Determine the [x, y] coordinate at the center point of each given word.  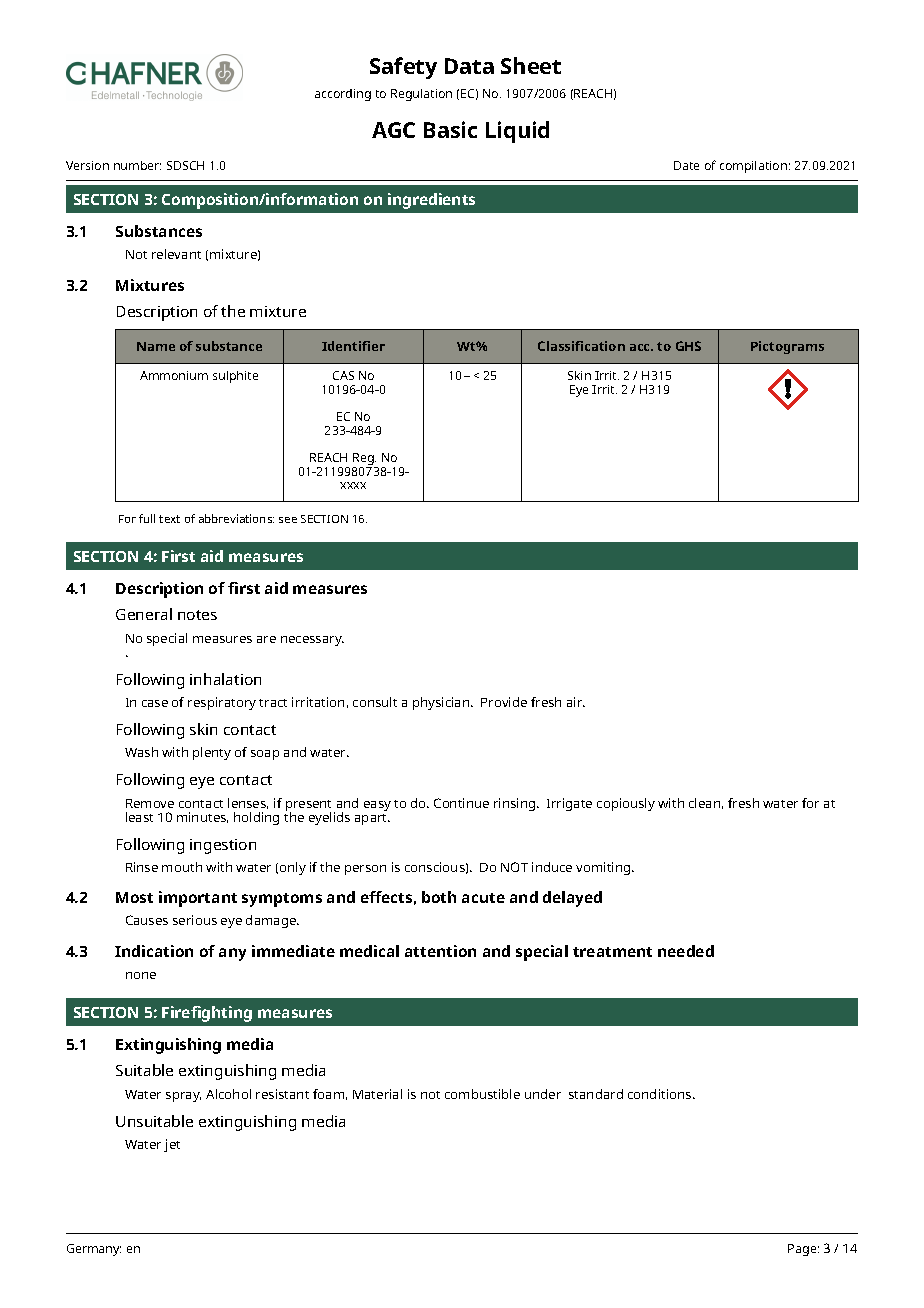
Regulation [421, 95]
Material [377, 1094]
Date [686, 165]
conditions [661, 1094]
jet [172, 1145]
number [137, 165]
